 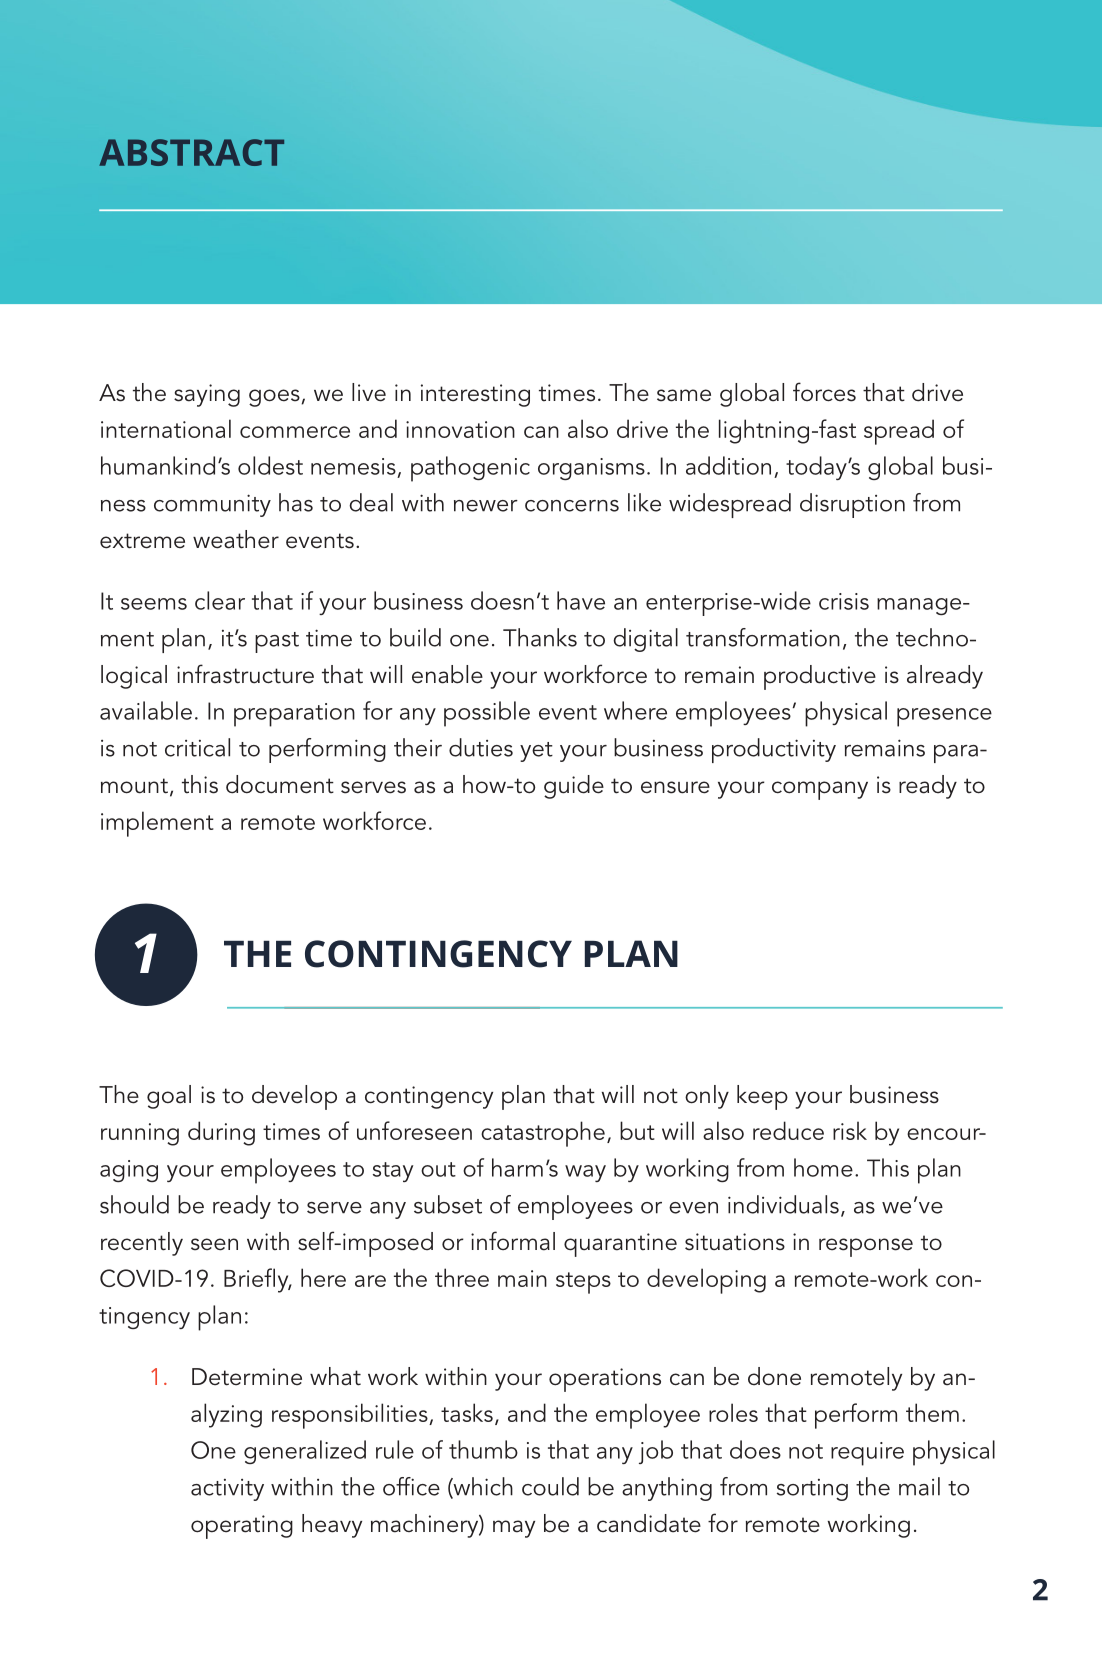 What do you see at coordinates (220, 600) in the document?
I see `clear` at bounding box center [220, 600].
